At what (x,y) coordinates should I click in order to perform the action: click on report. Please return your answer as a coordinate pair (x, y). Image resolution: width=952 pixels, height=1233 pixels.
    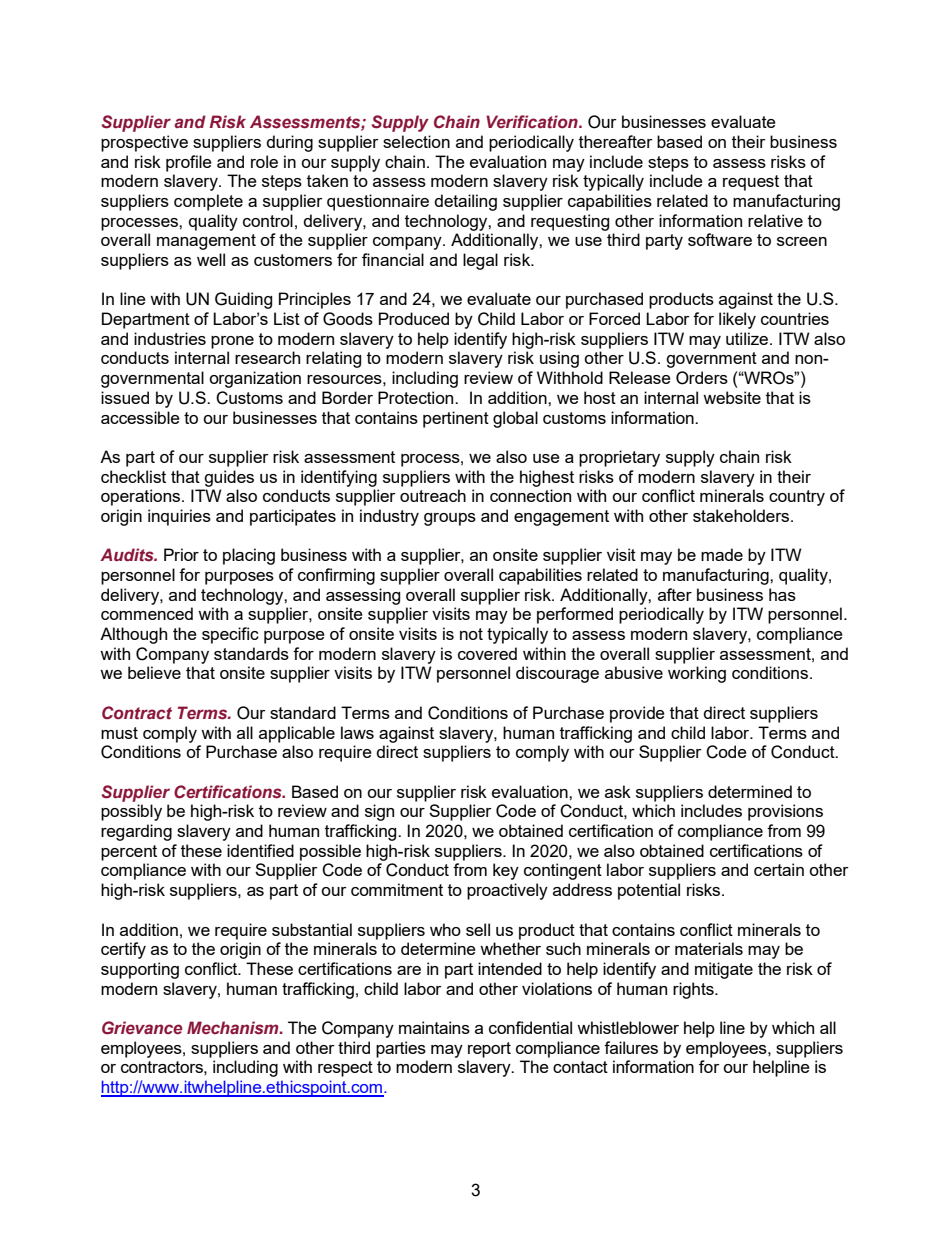
    Looking at the image, I should click on (489, 1050).
